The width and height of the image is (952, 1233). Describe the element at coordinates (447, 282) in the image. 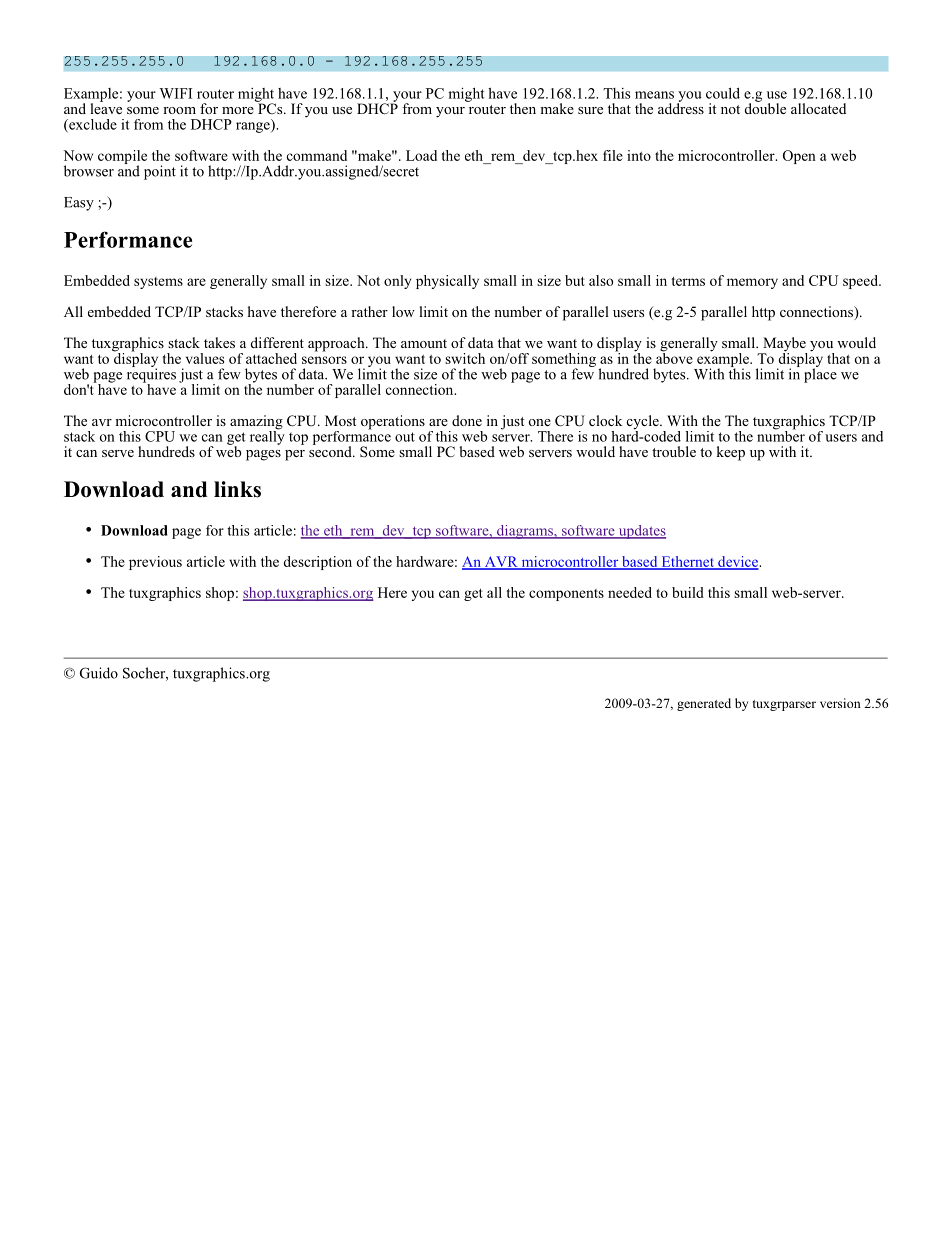

I see `physically` at that location.
